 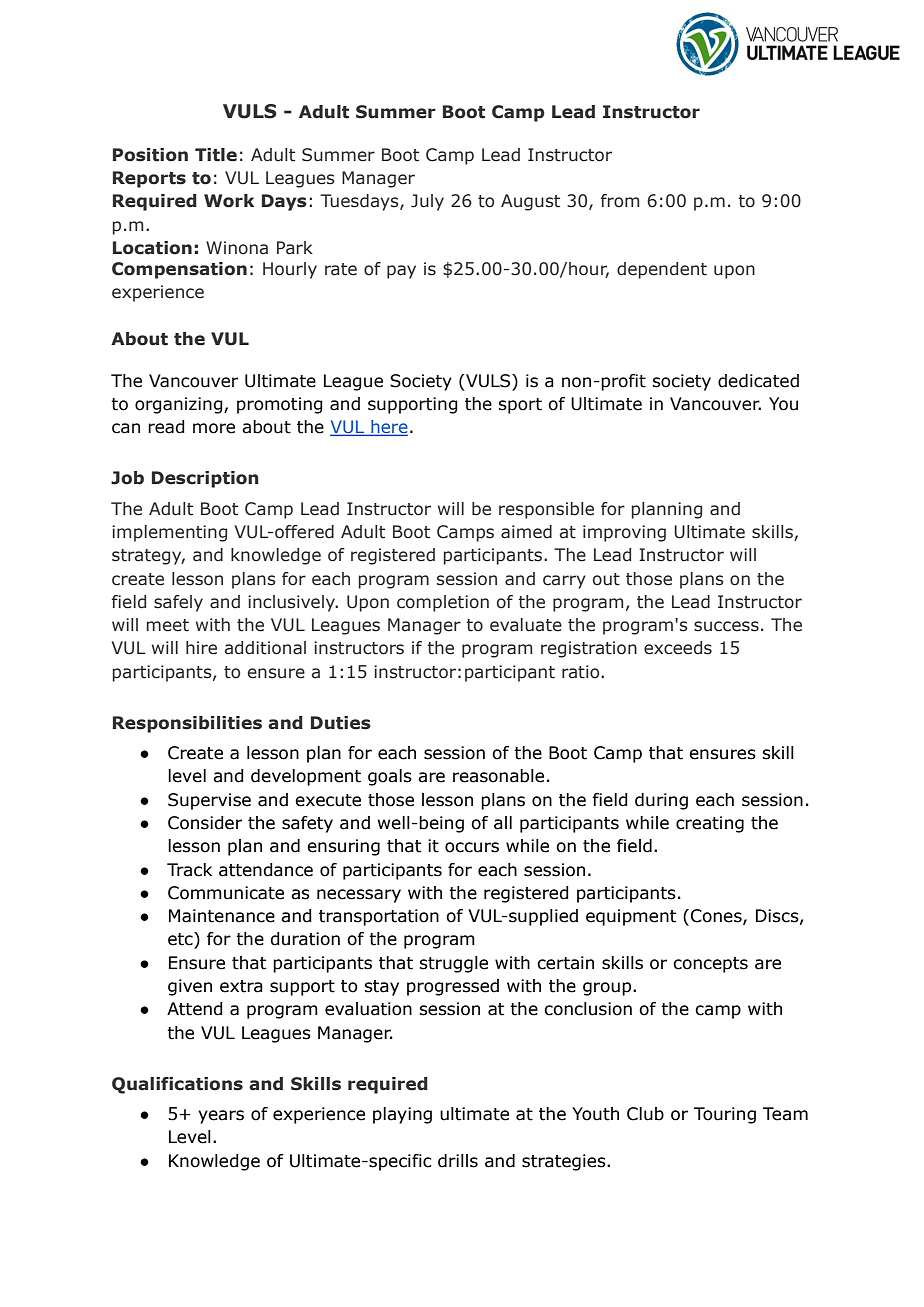 I want to click on Consider, so click(x=205, y=823).
